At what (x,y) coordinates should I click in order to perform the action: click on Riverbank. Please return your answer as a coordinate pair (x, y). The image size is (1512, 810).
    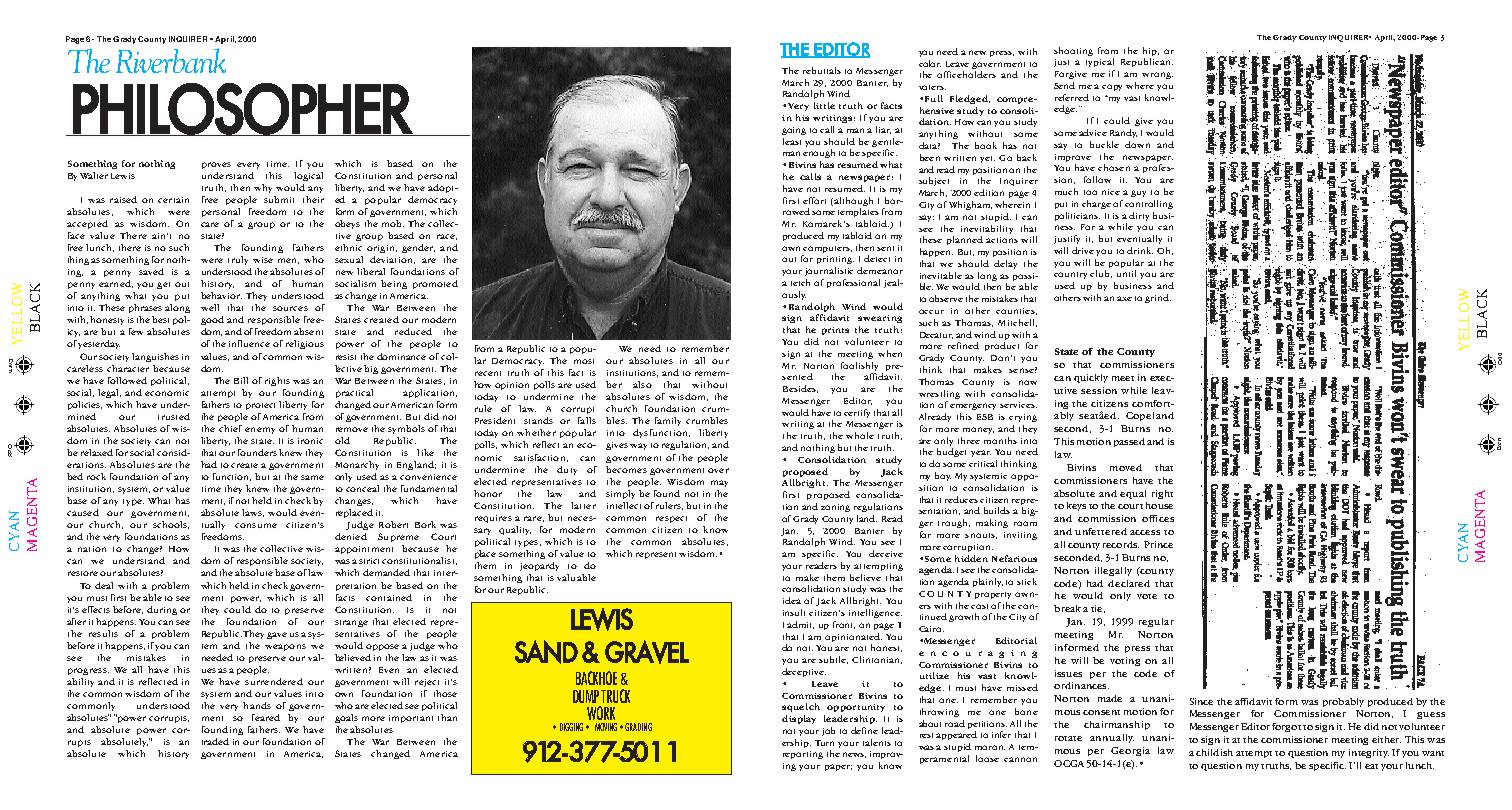
    Looking at the image, I should click on (171, 60).
